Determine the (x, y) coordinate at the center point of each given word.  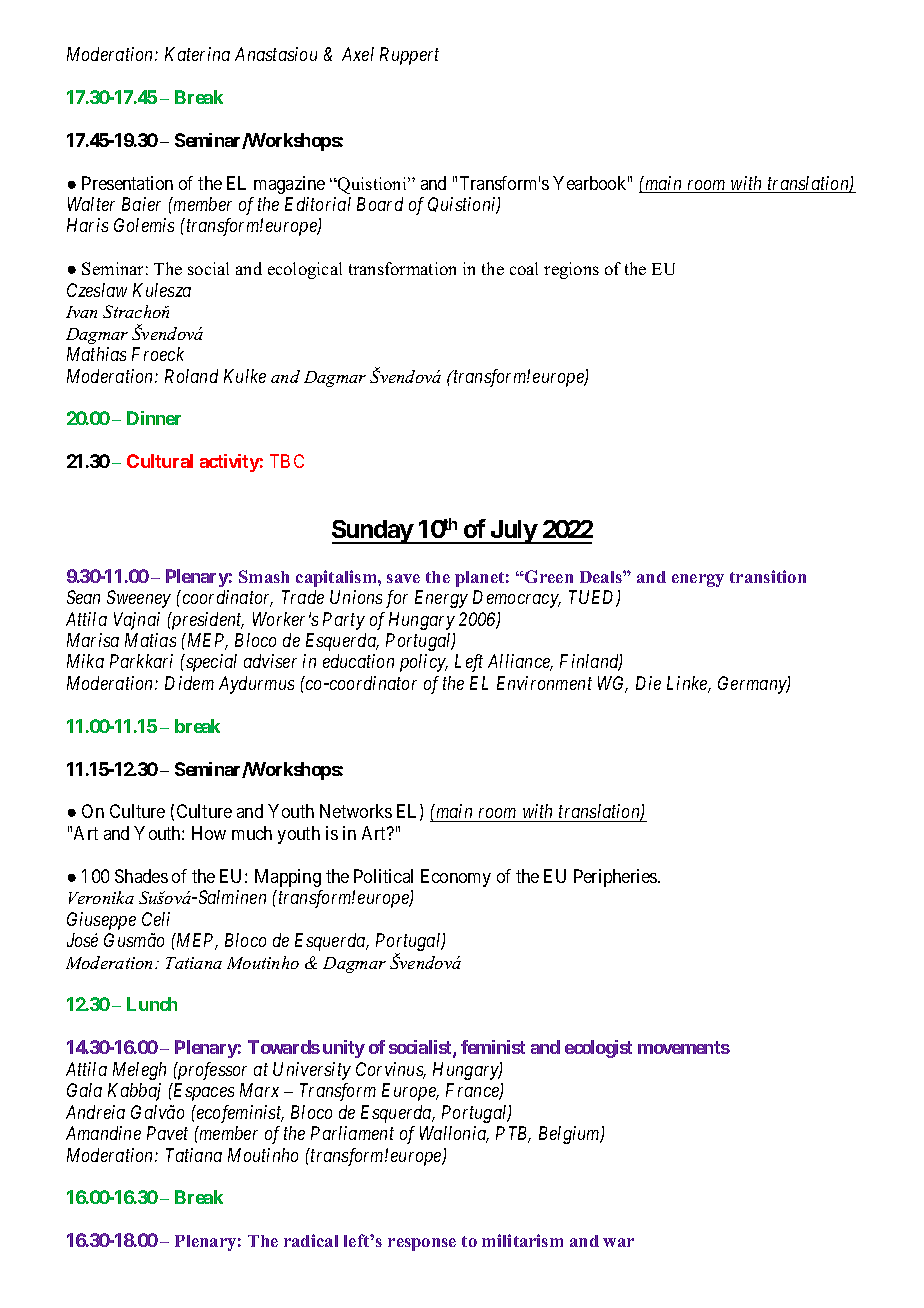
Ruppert (409, 56)
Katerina (197, 54)
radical (311, 1240)
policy (424, 663)
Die (648, 683)
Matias (150, 640)
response (422, 1244)
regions (571, 270)
